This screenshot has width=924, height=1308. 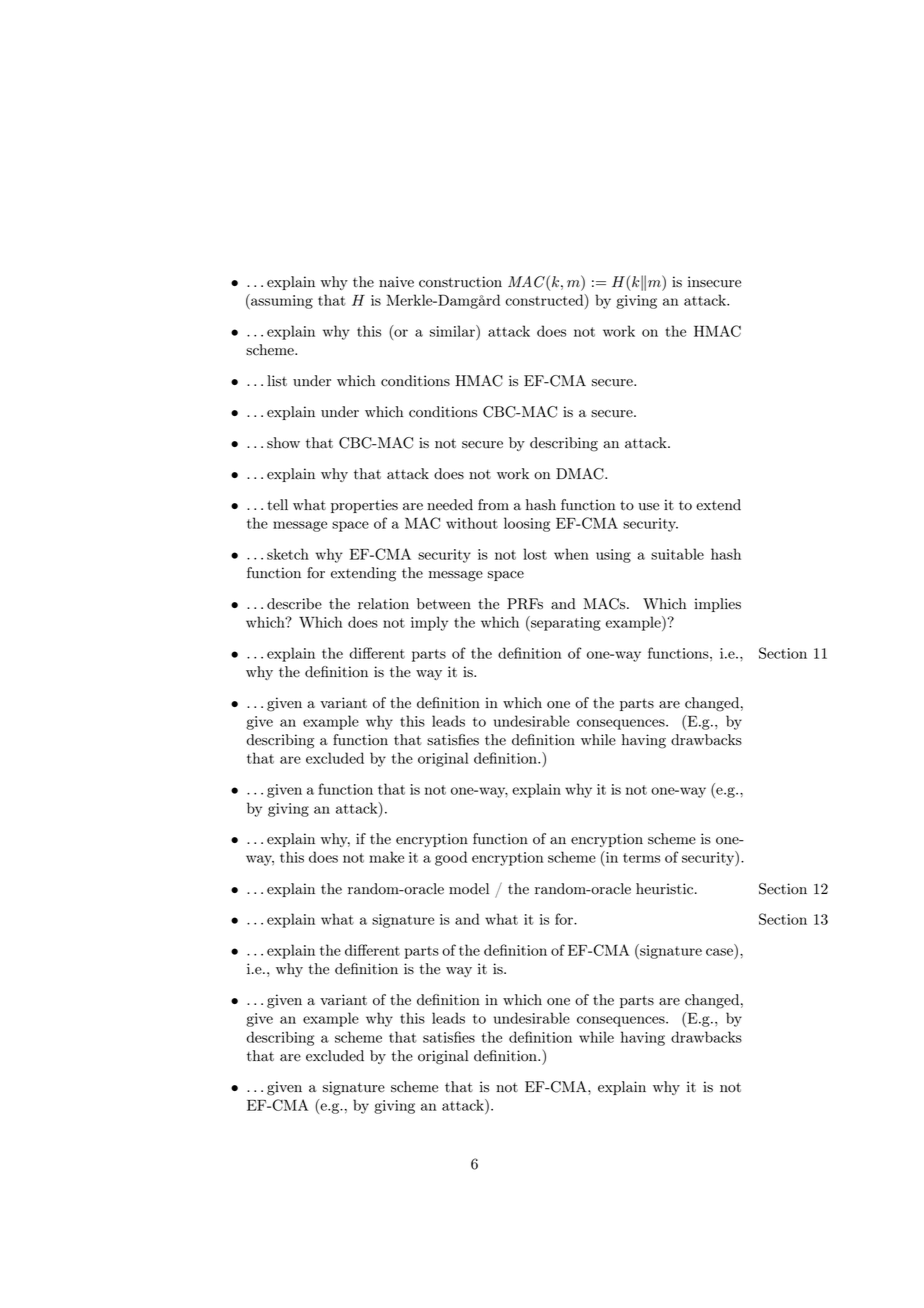 What do you see at coordinates (364, 506) in the screenshot?
I see `properties` at bounding box center [364, 506].
